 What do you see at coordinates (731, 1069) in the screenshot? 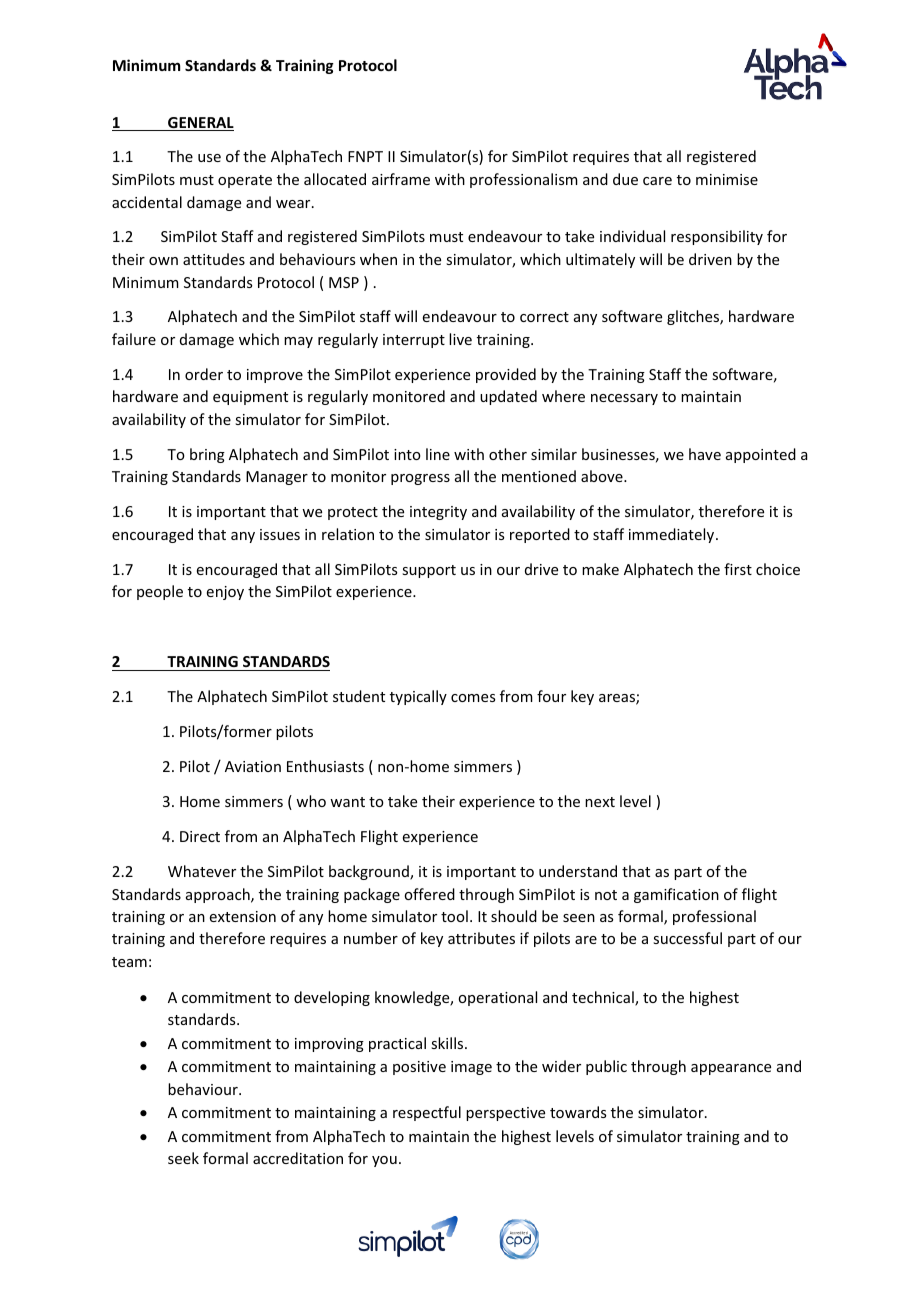
I see `appearance` at bounding box center [731, 1069].
